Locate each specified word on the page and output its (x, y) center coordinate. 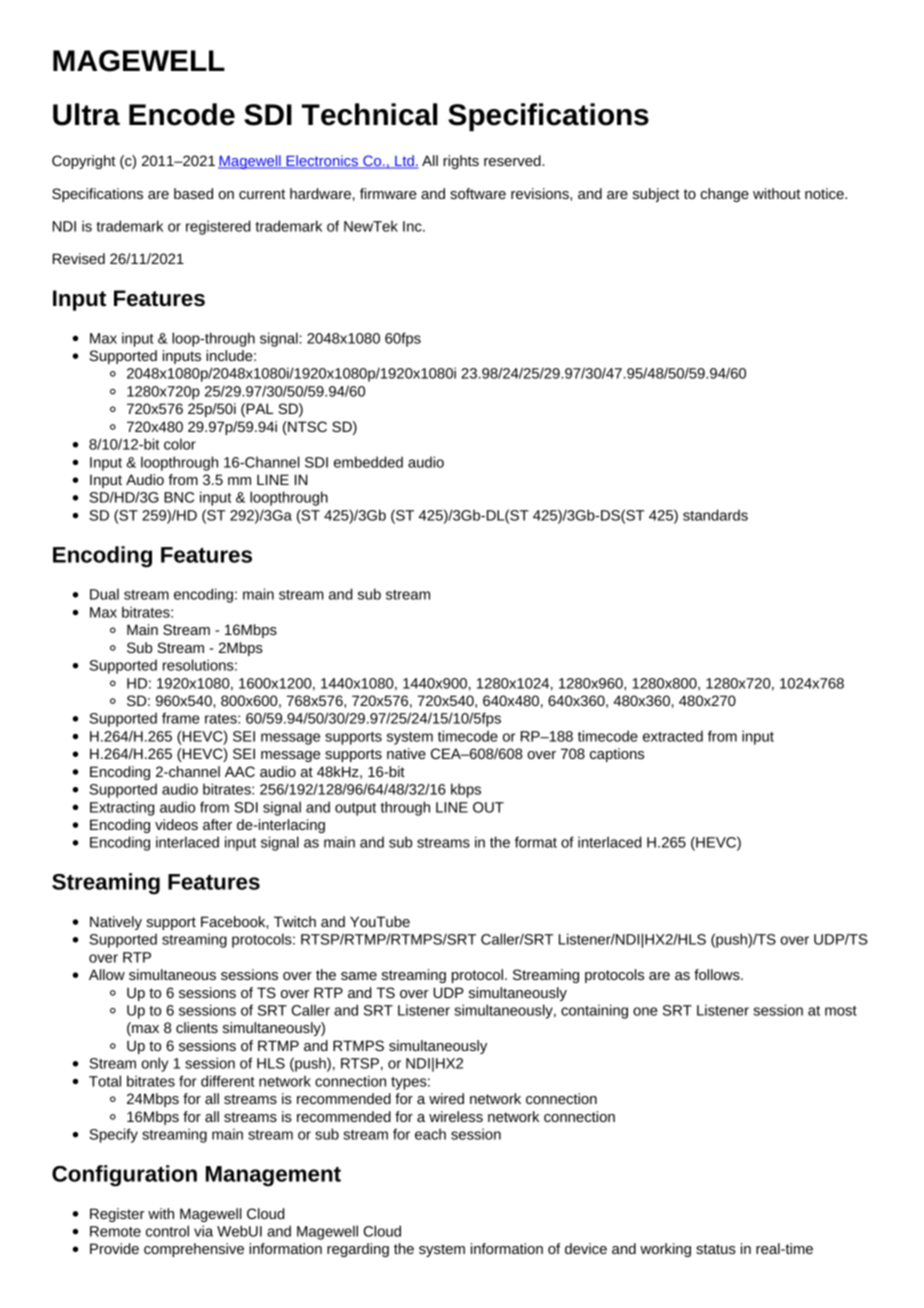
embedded (368, 462)
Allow (107, 974)
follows (718, 974)
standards (715, 515)
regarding (358, 1250)
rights (461, 162)
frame (181, 718)
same (359, 976)
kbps (466, 790)
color (180, 444)
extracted (673, 736)
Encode (182, 114)
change (724, 195)
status (716, 1249)
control (167, 1231)
